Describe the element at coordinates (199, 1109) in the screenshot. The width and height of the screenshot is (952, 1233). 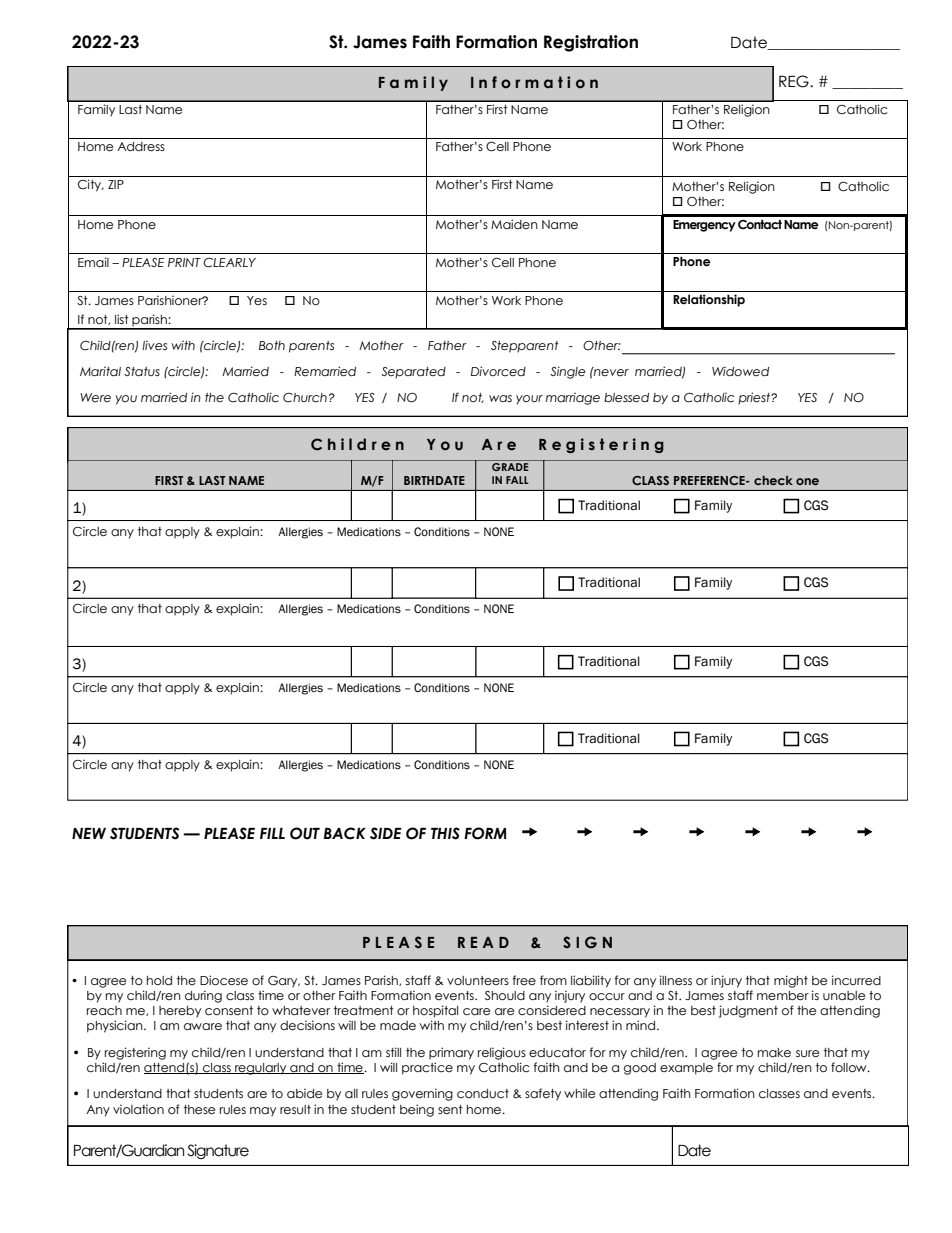
I see `these` at that location.
